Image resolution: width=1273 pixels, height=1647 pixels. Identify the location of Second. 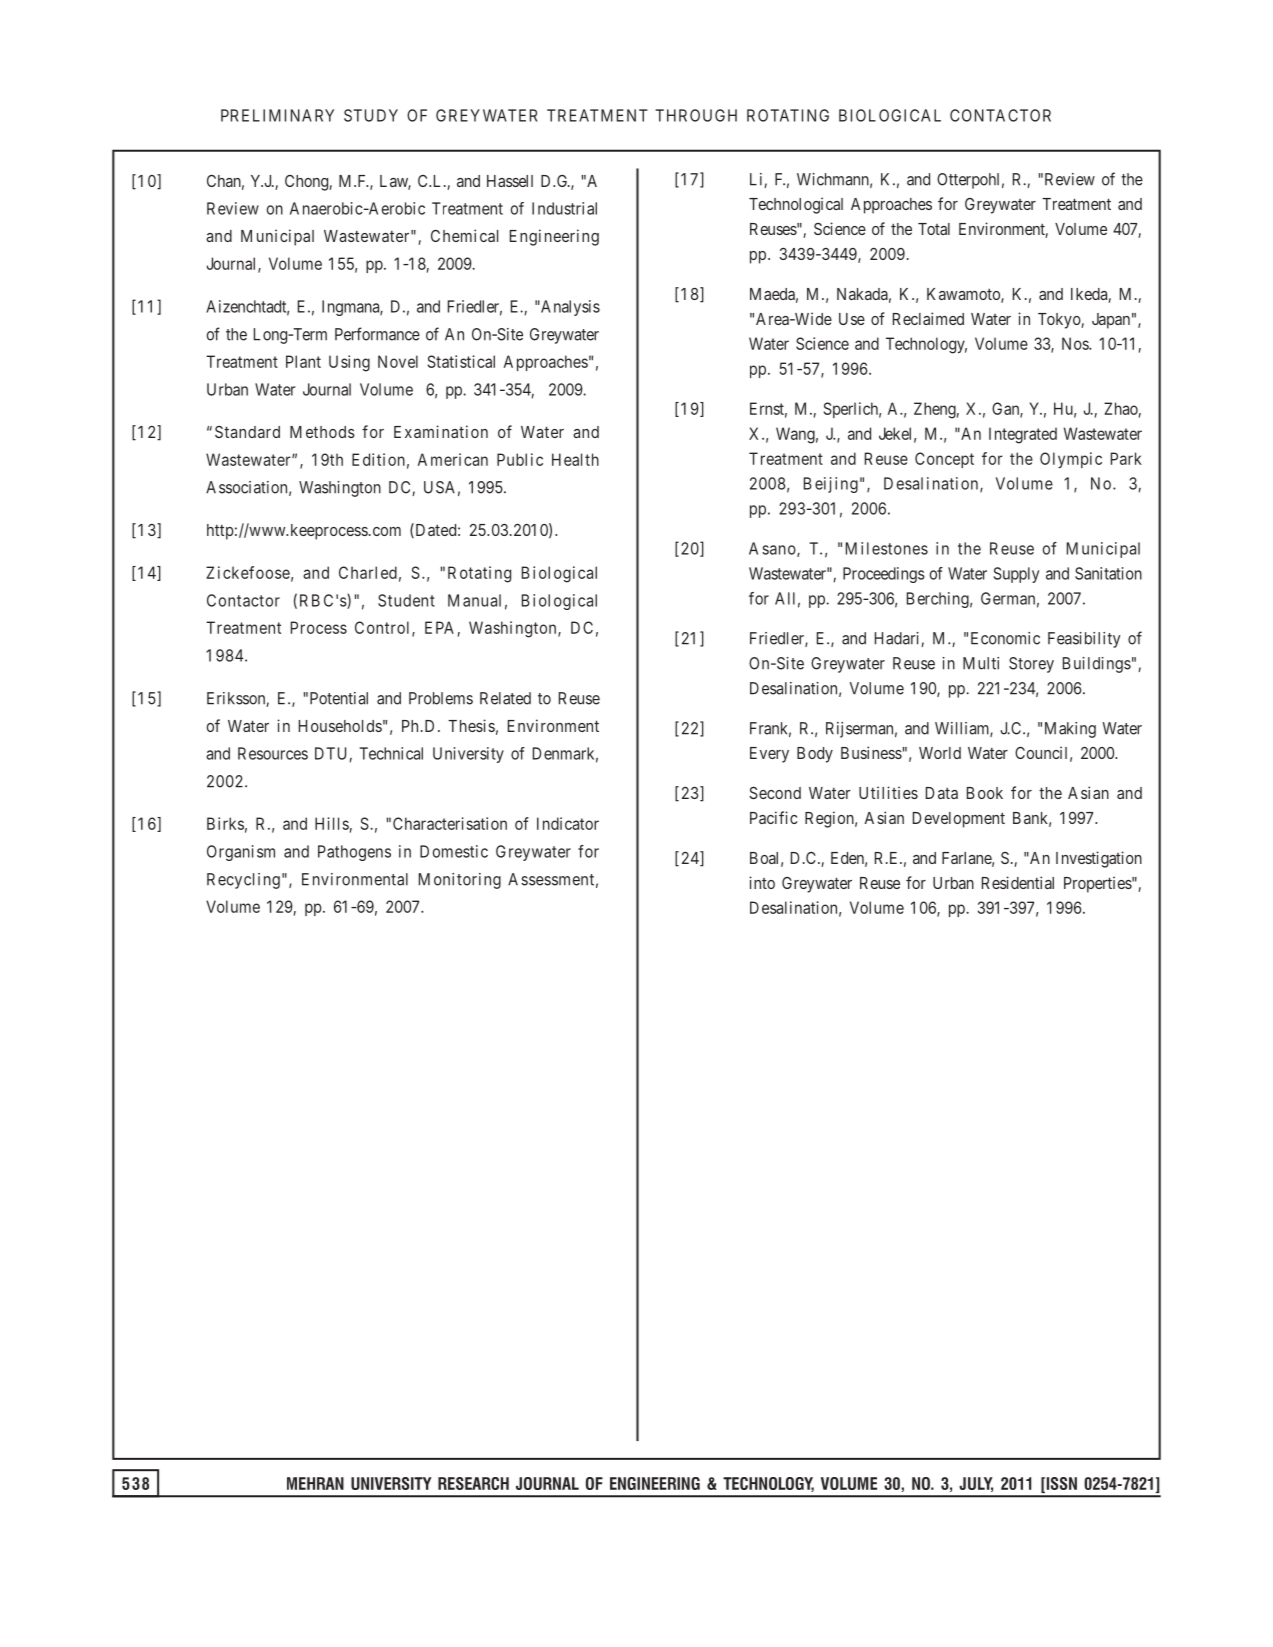
(775, 792).
